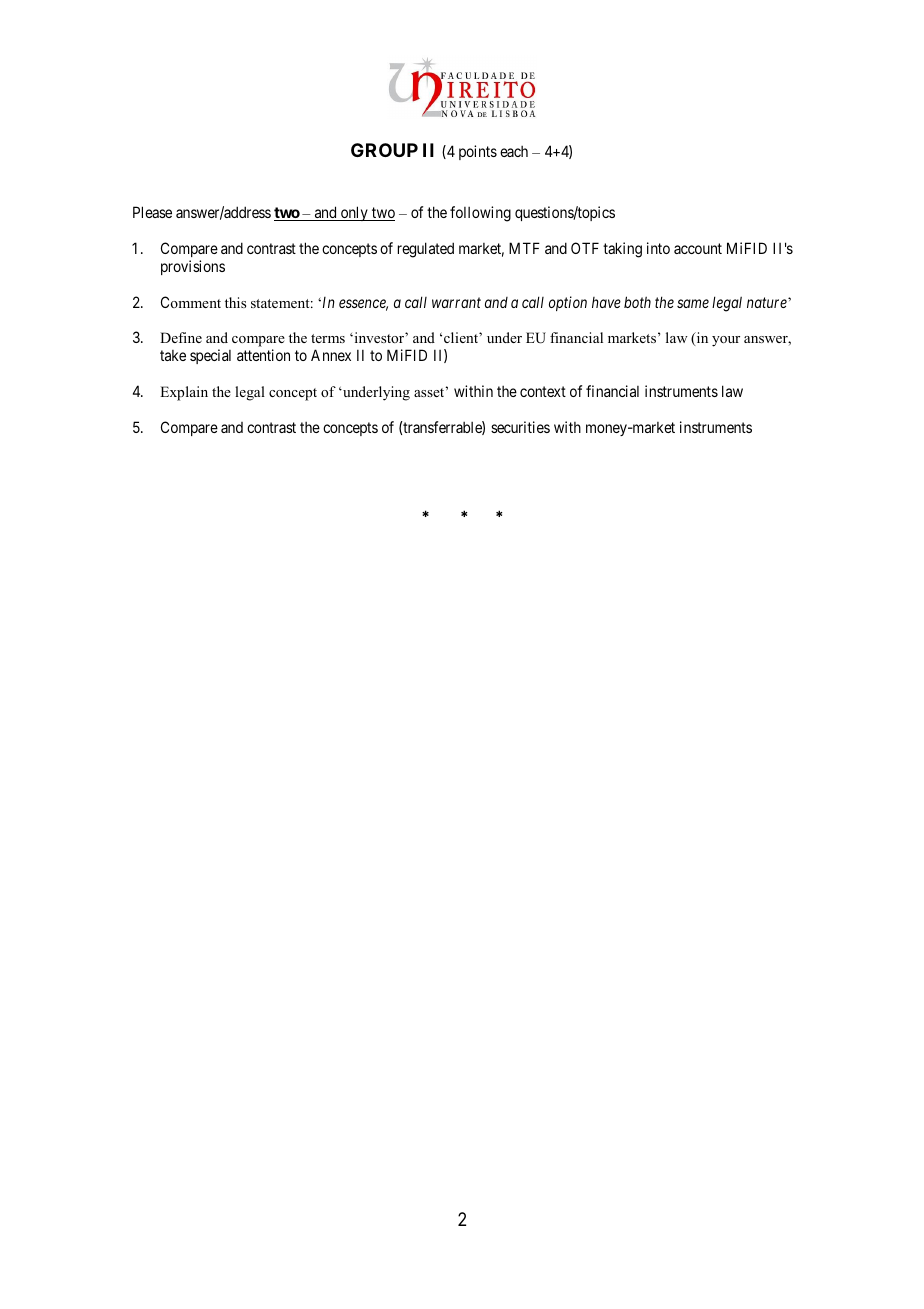  I want to click on Define, so click(181, 337).
